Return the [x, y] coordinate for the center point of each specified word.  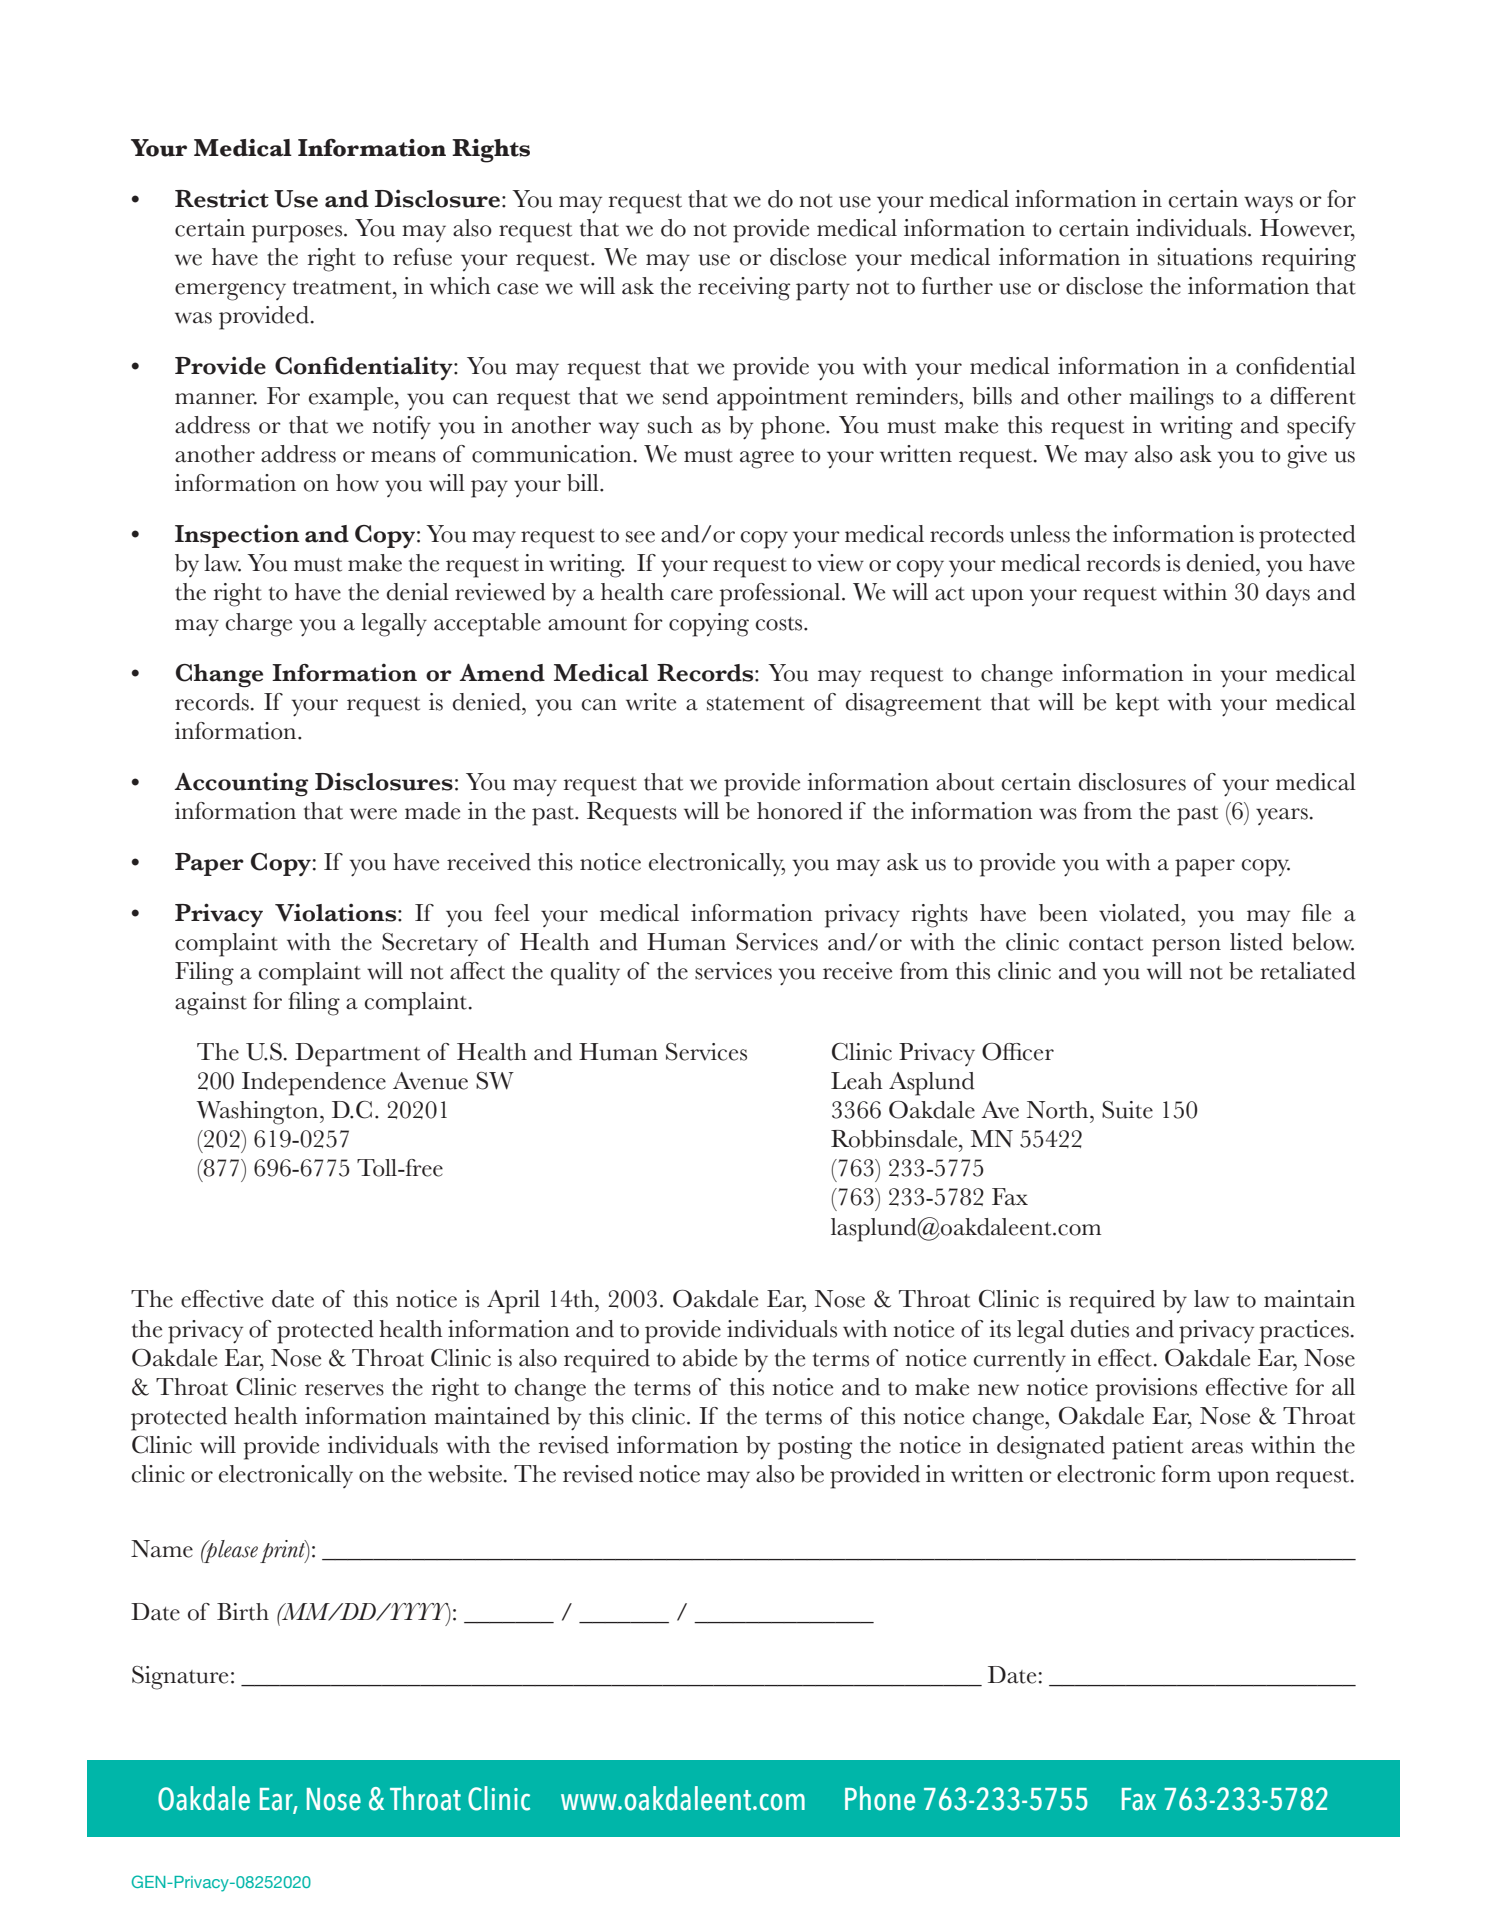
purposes [298, 234]
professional [781, 595]
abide [710, 1358]
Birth [243, 1612]
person [1186, 948]
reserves [344, 1390]
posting [815, 1448]
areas [1217, 1448]
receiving [744, 289]
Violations [337, 912]
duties [1100, 1329]
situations [1205, 257]
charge [259, 625]
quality [585, 974]
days [1288, 594]
